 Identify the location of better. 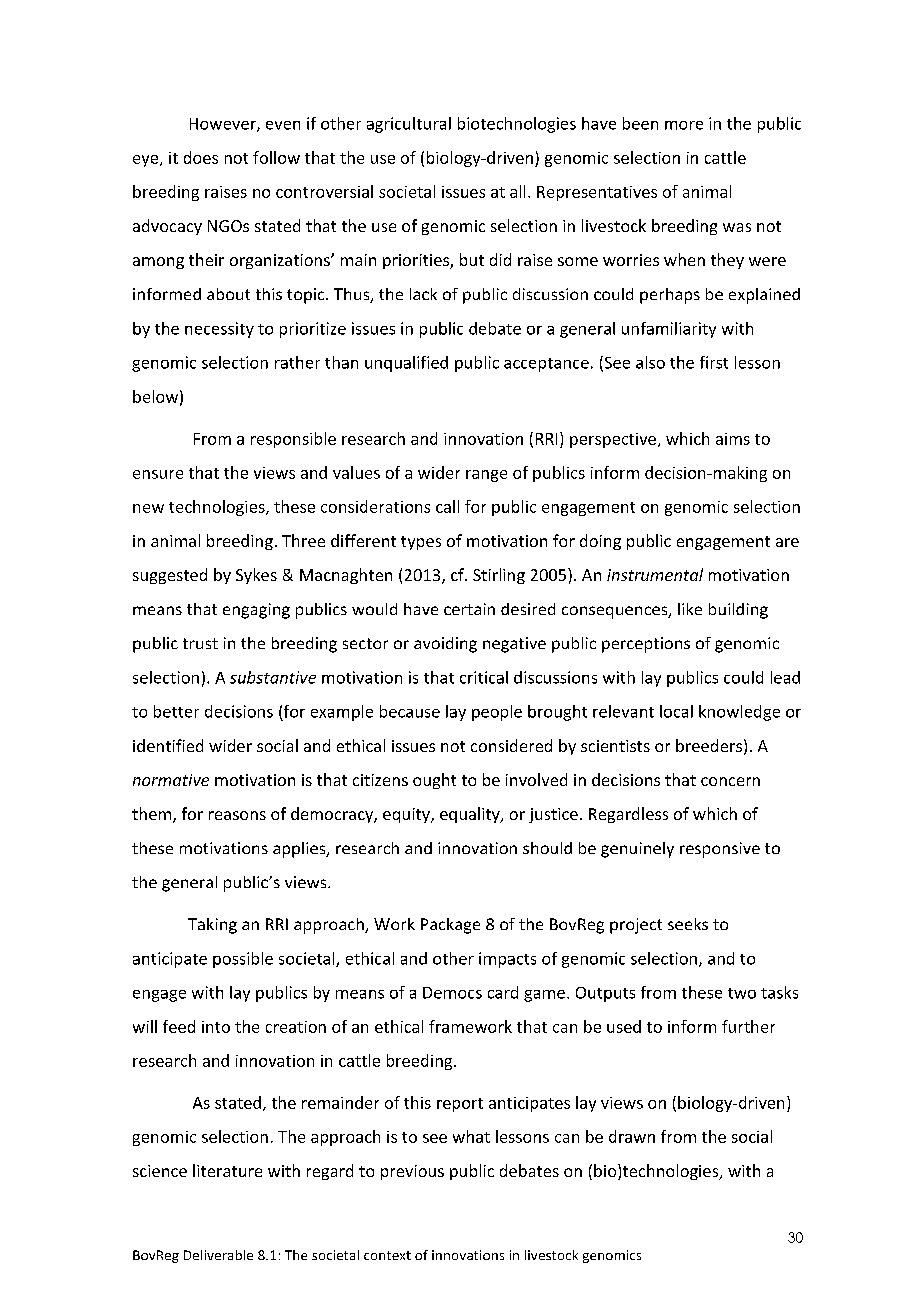
(176, 711).
